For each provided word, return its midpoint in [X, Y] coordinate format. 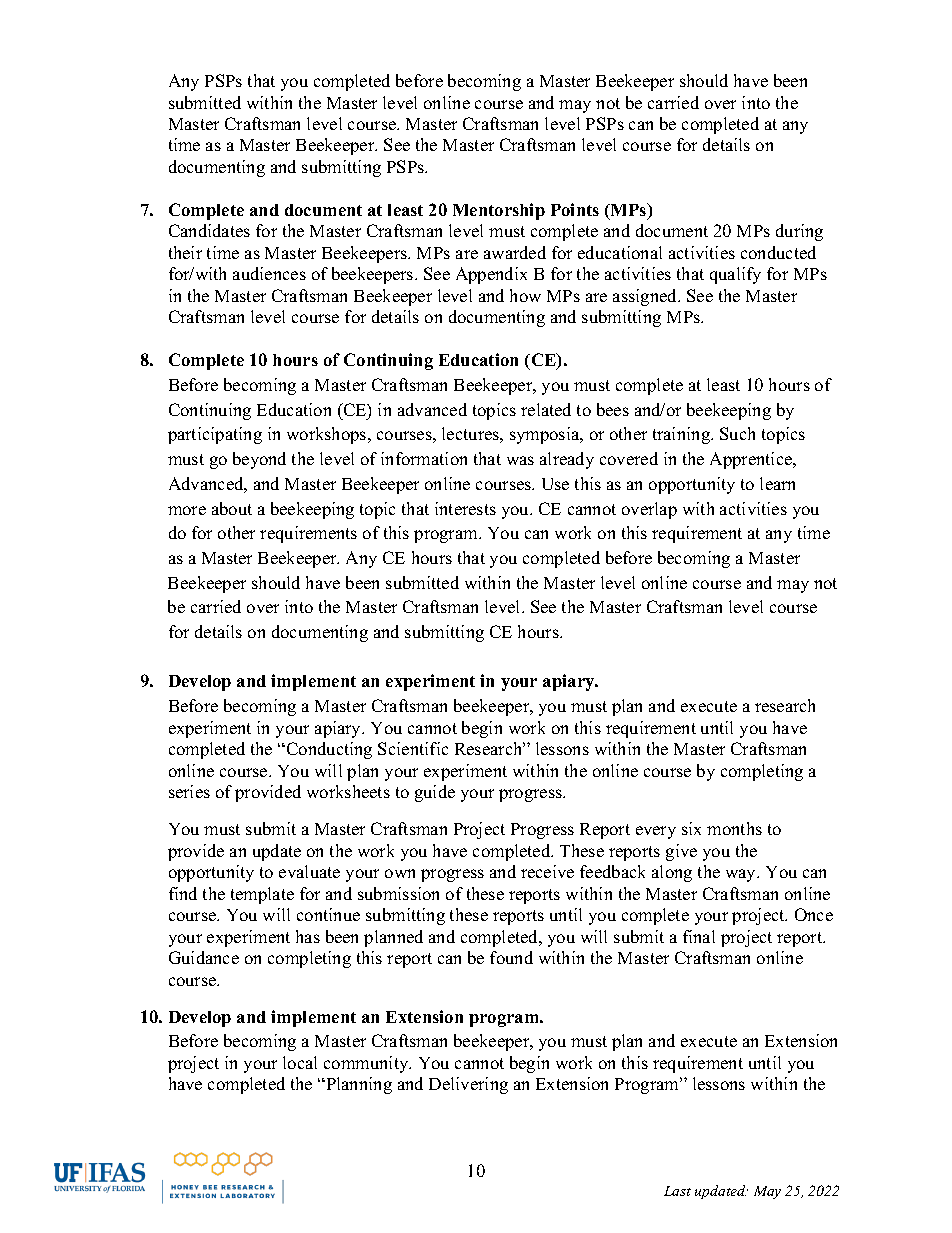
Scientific [413, 748]
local [300, 1062]
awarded [515, 252]
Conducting [328, 750]
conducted [778, 252]
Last [677, 1191]
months [734, 828]
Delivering [468, 1085]
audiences [269, 273]
